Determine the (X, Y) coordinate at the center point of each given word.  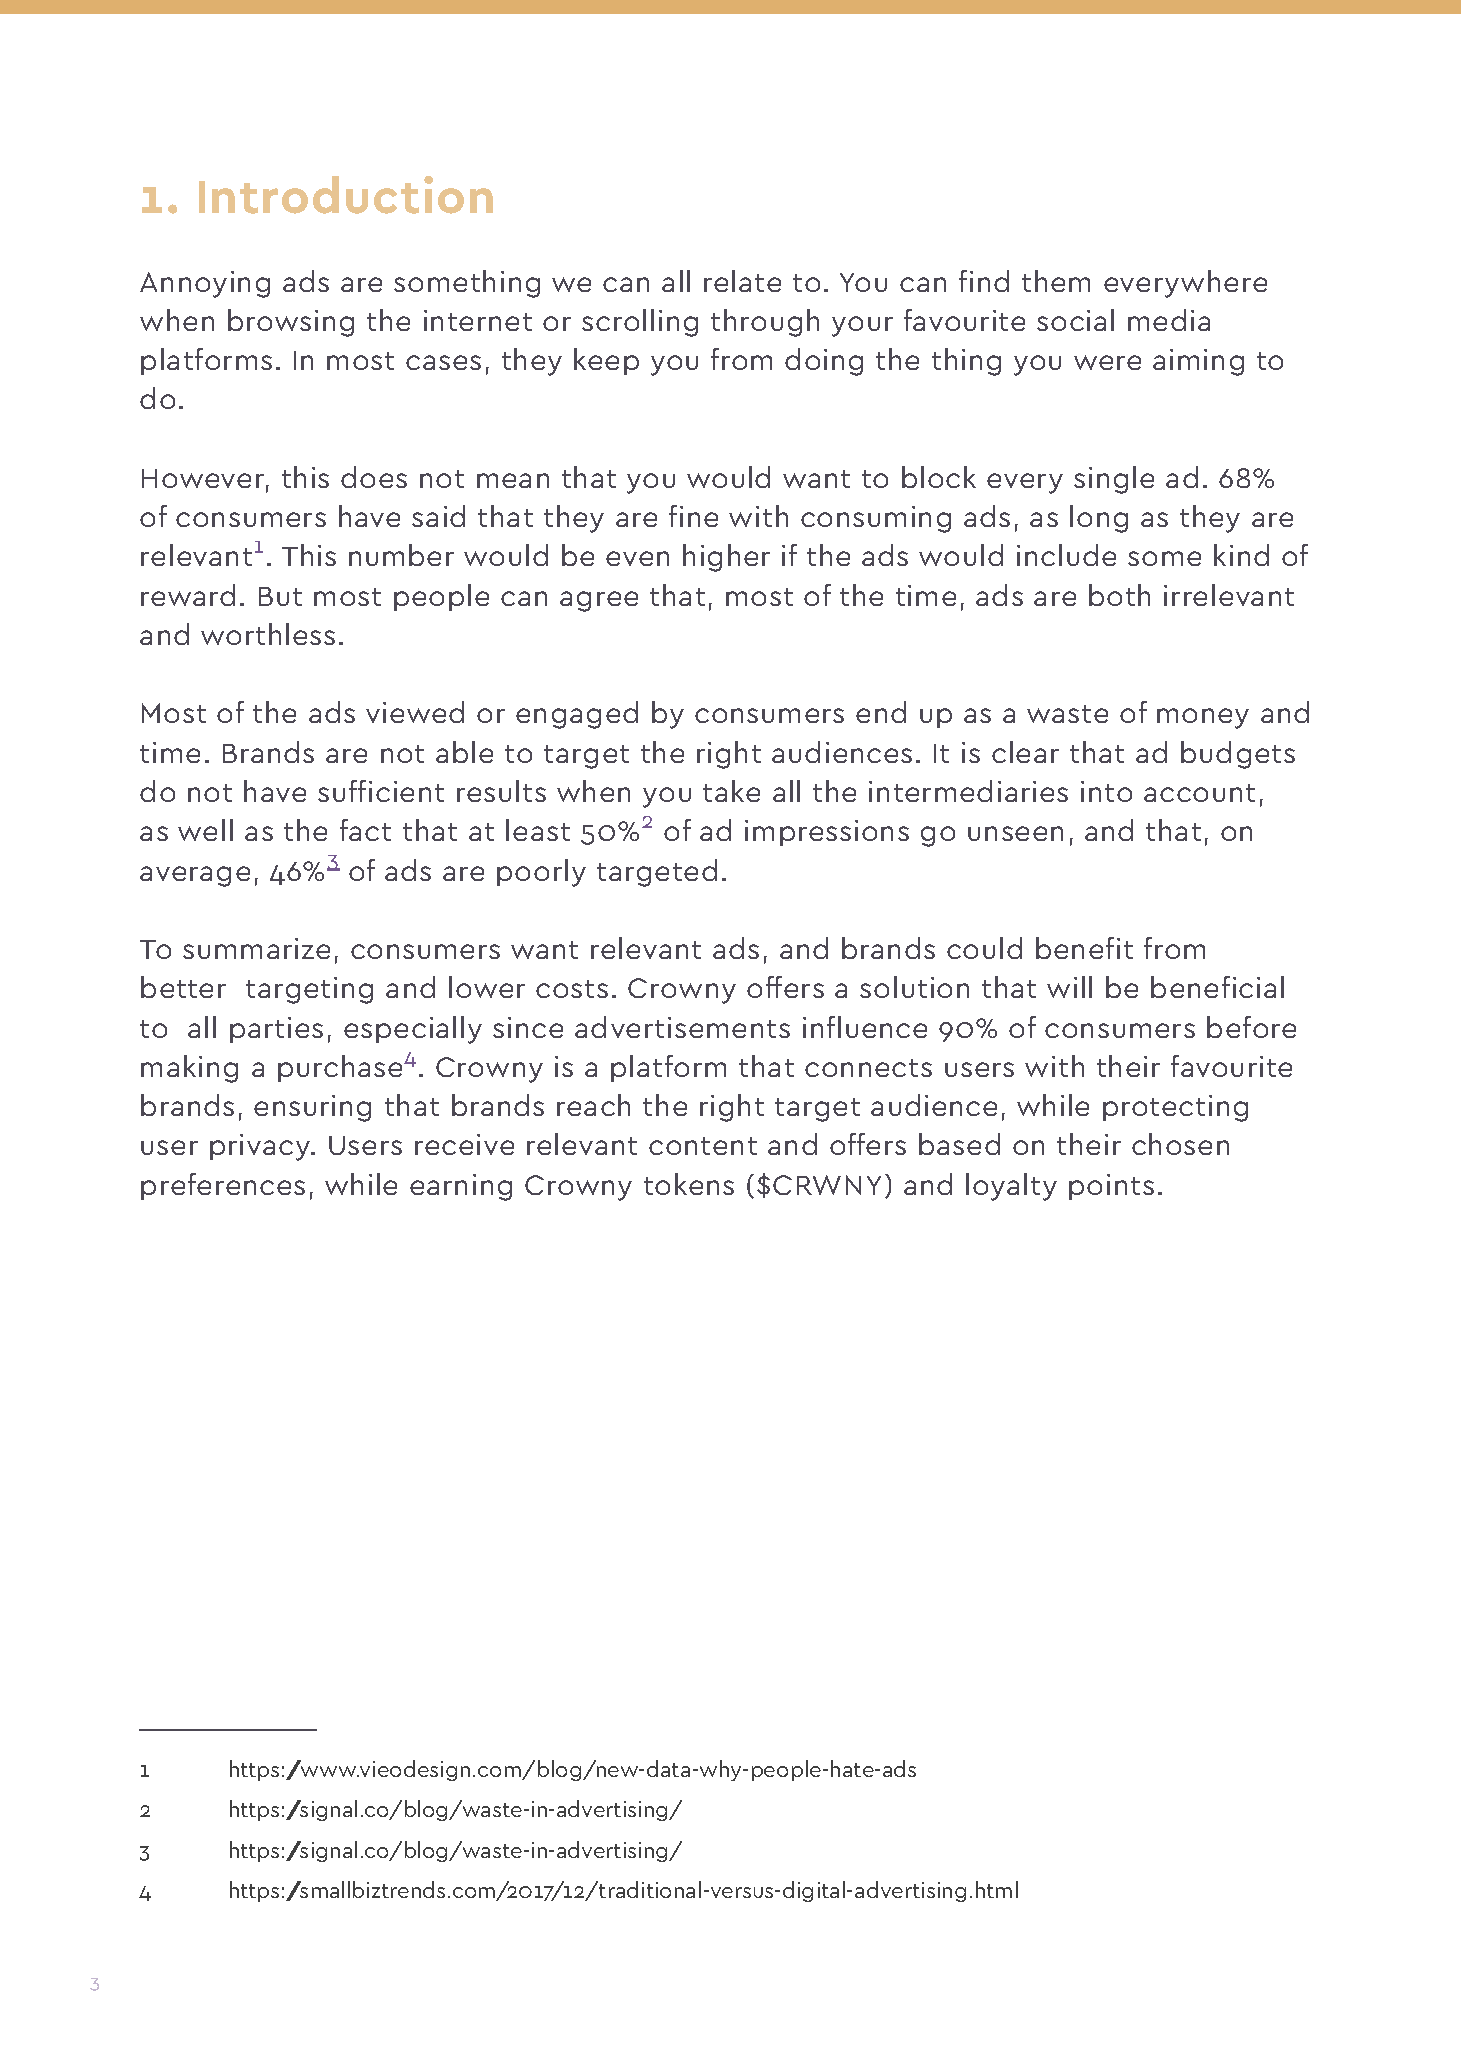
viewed (415, 712)
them (1056, 281)
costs (572, 989)
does (374, 477)
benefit (1084, 948)
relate (742, 281)
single (1114, 480)
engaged (577, 715)
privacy (261, 1147)
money (1203, 718)
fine (693, 516)
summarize (256, 948)
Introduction (346, 195)
